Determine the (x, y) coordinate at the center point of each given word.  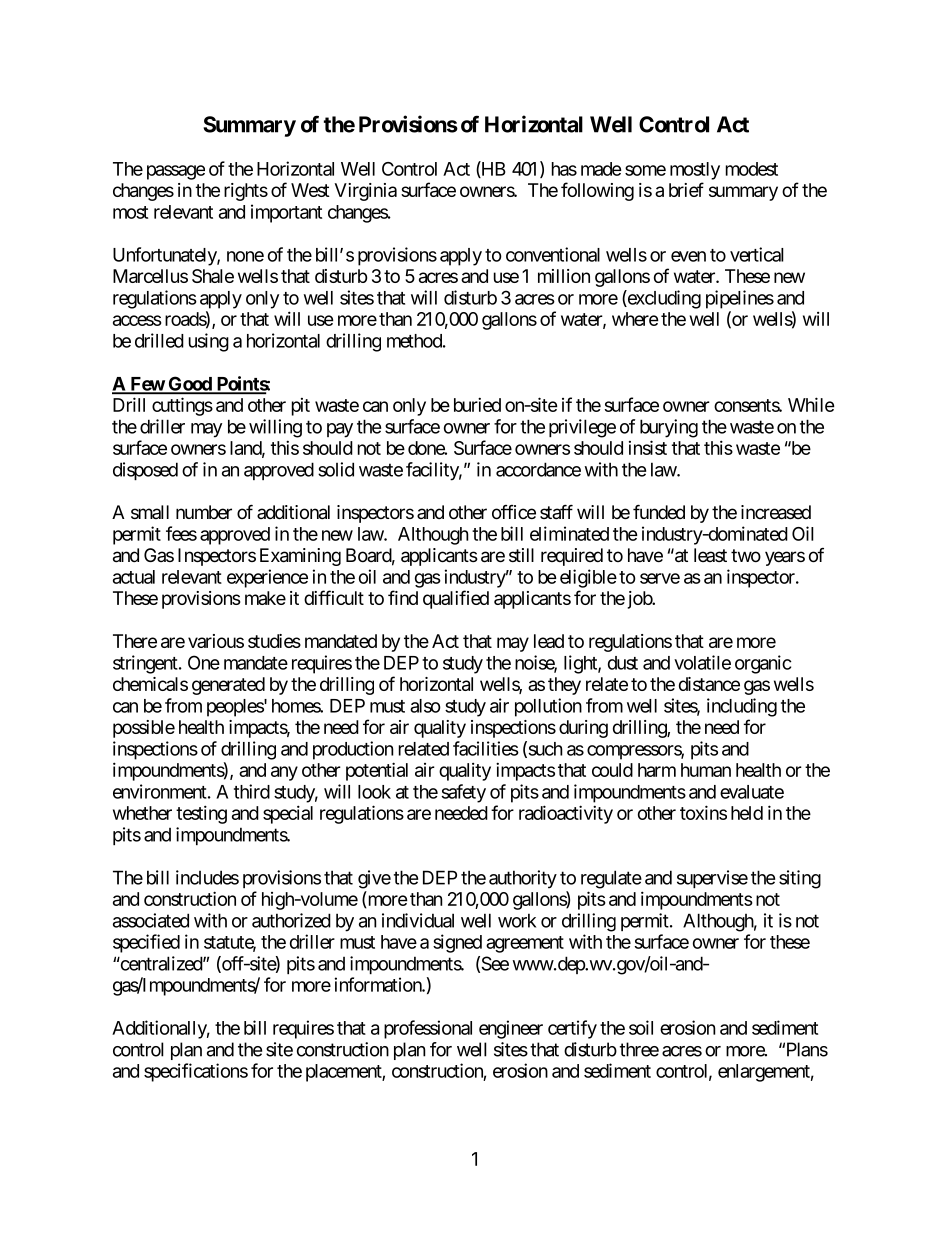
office (514, 512)
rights (246, 192)
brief (686, 189)
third (252, 791)
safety (463, 793)
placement (344, 1073)
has (564, 169)
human (706, 770)
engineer (511, 1029)
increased (776, 512)
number (204, 512)
